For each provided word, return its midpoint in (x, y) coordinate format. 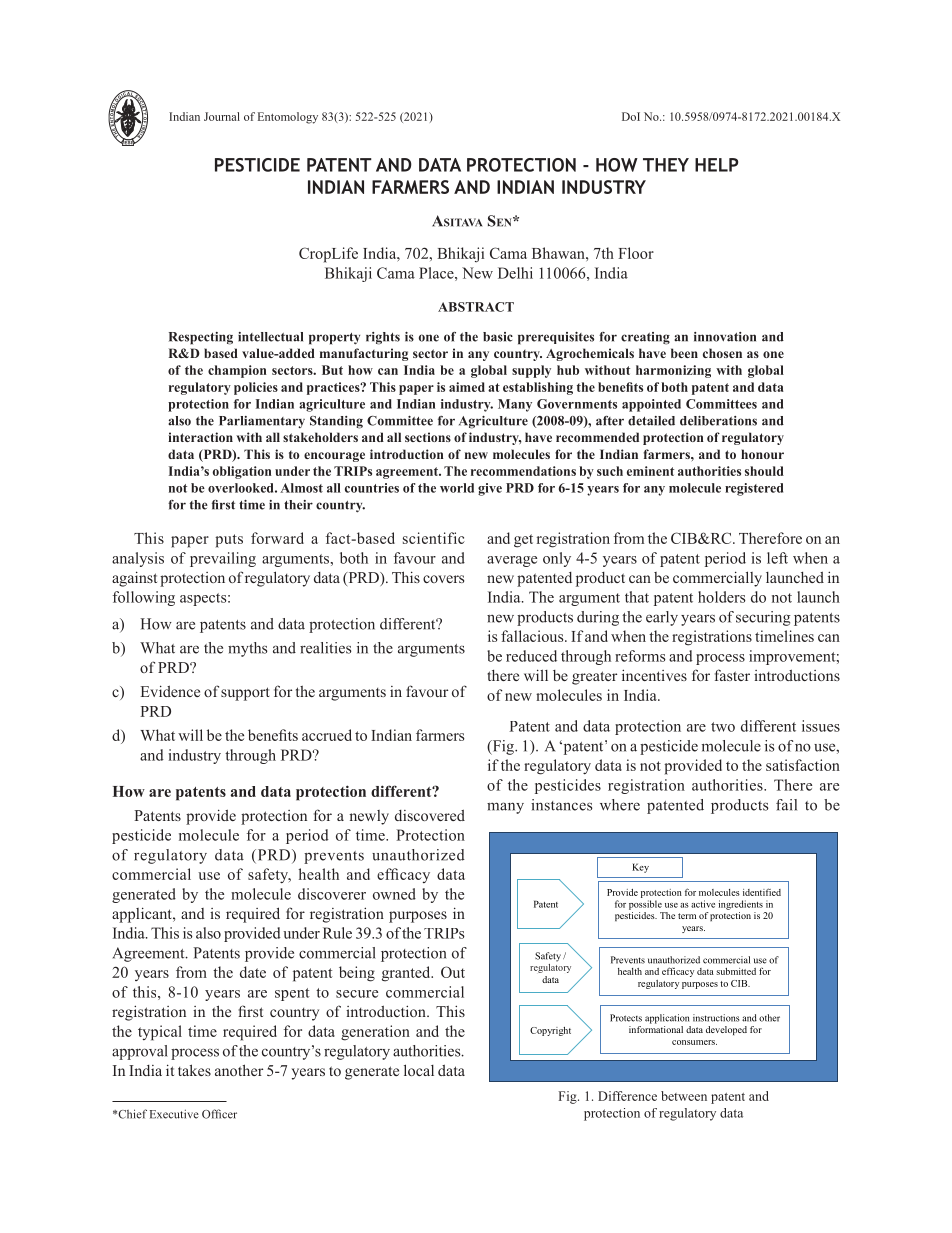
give (490, 489)
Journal (222, 116)
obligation (242, 472)
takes (194, 1070)
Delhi (515, 273)
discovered (430, 815)
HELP (716, 165)
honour (762, 454)
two (723, 727)
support (245, 694)
